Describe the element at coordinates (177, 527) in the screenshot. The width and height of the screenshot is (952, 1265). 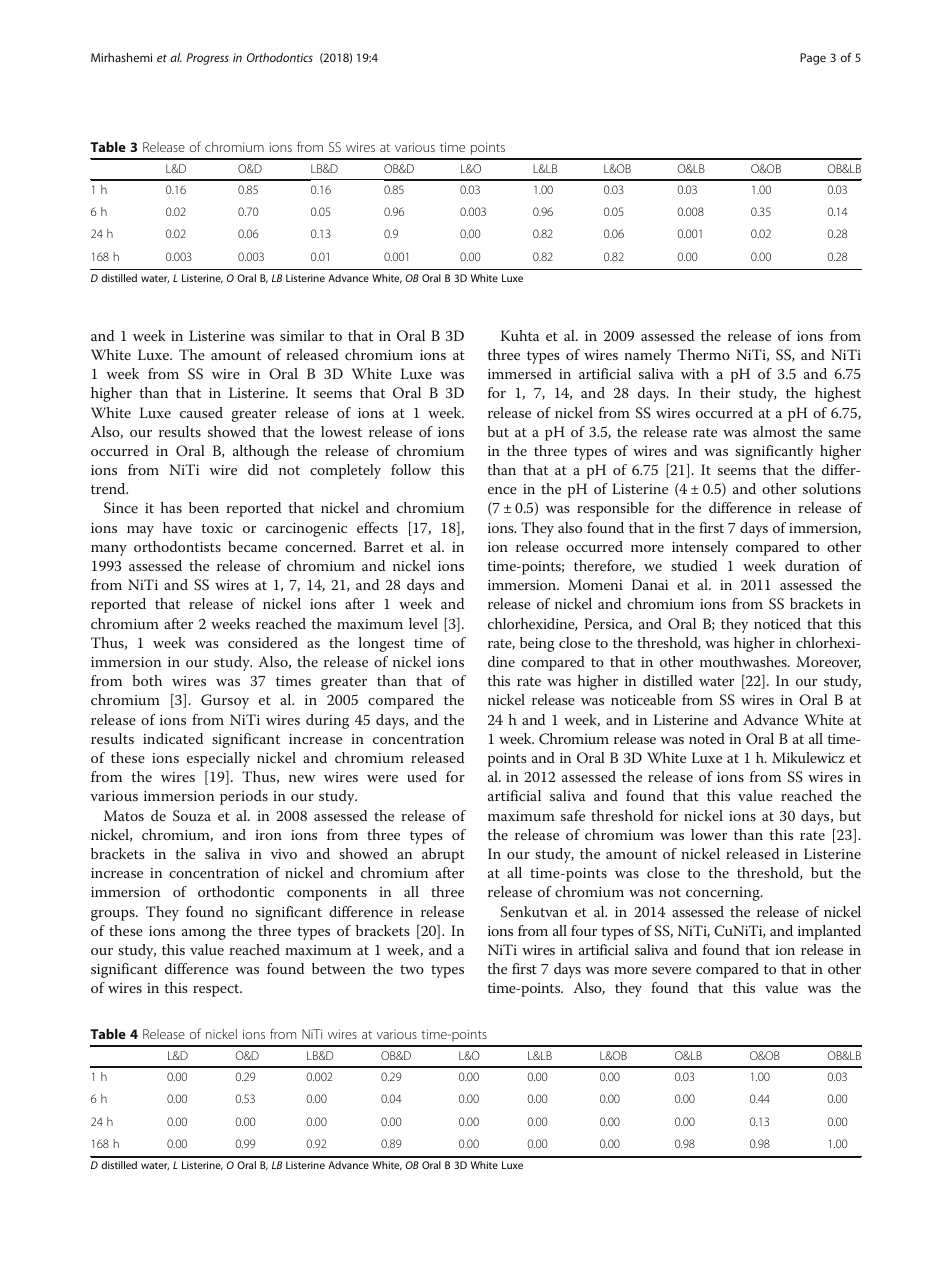
I see `have` at that location.
